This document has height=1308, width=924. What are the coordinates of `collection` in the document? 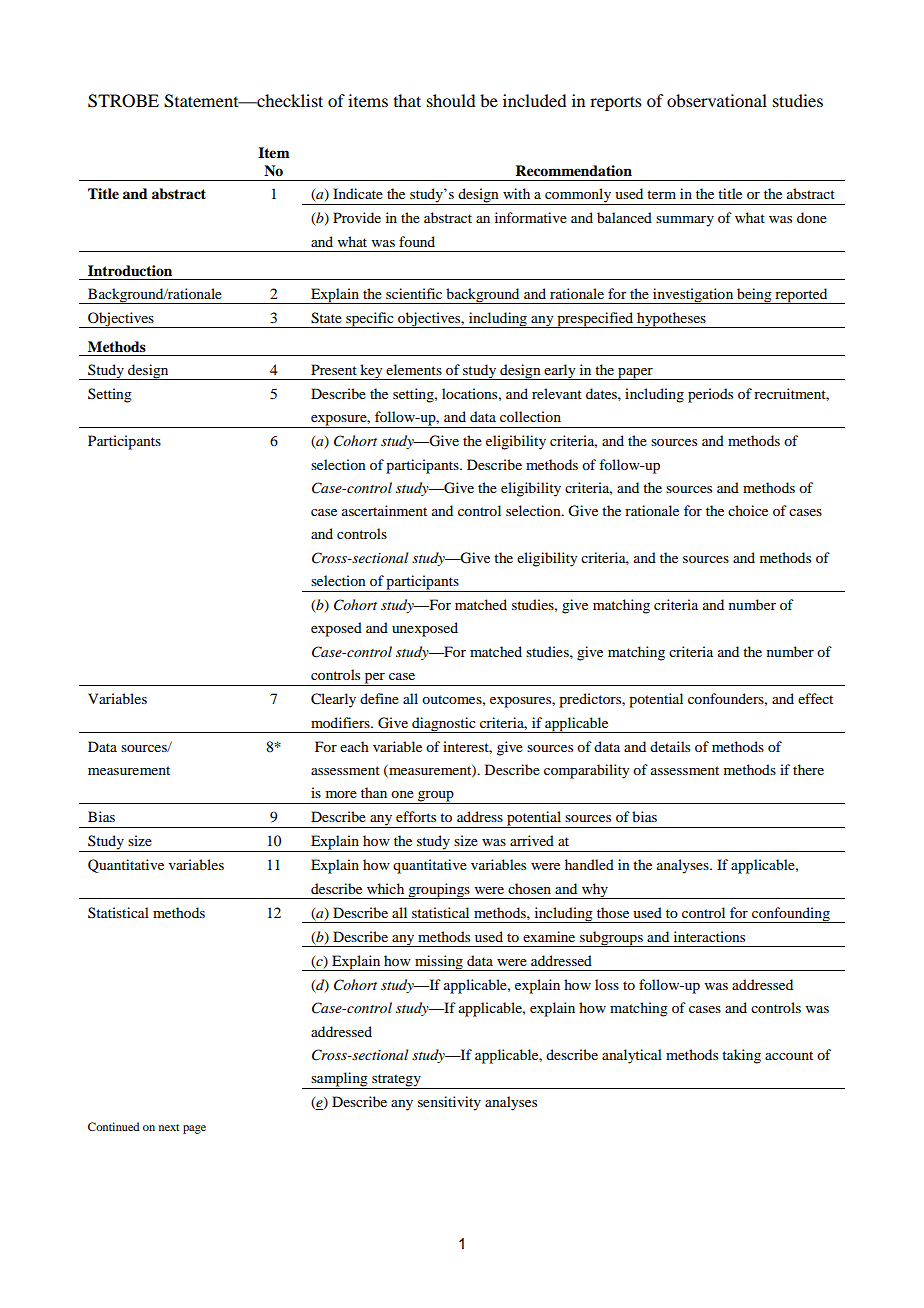 It's located at (530, 416).
